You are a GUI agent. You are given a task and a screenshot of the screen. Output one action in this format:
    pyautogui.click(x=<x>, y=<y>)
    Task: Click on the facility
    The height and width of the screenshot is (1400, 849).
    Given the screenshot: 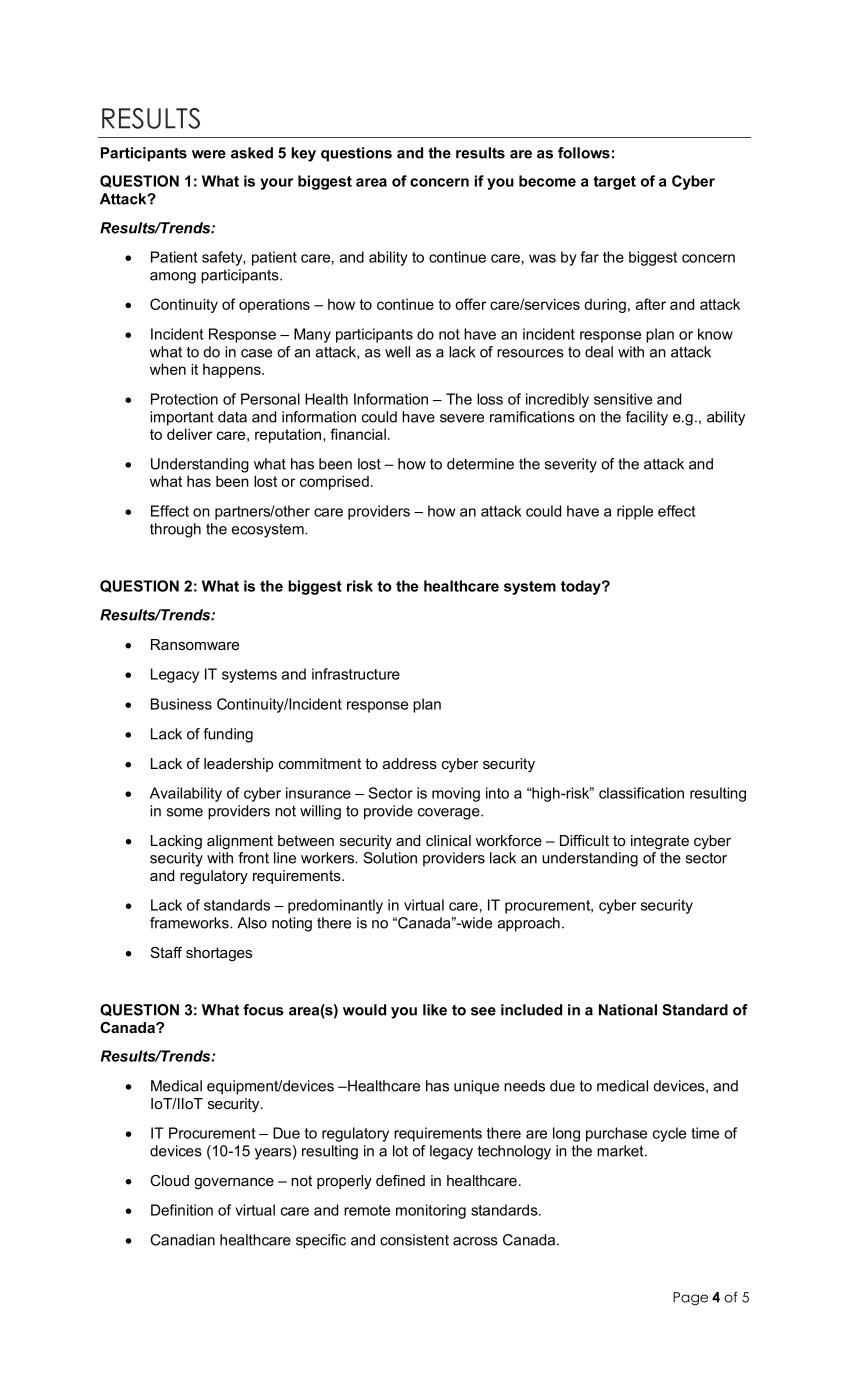 What is the action you would take?
    pyautogui.click(x=647, y=418)
